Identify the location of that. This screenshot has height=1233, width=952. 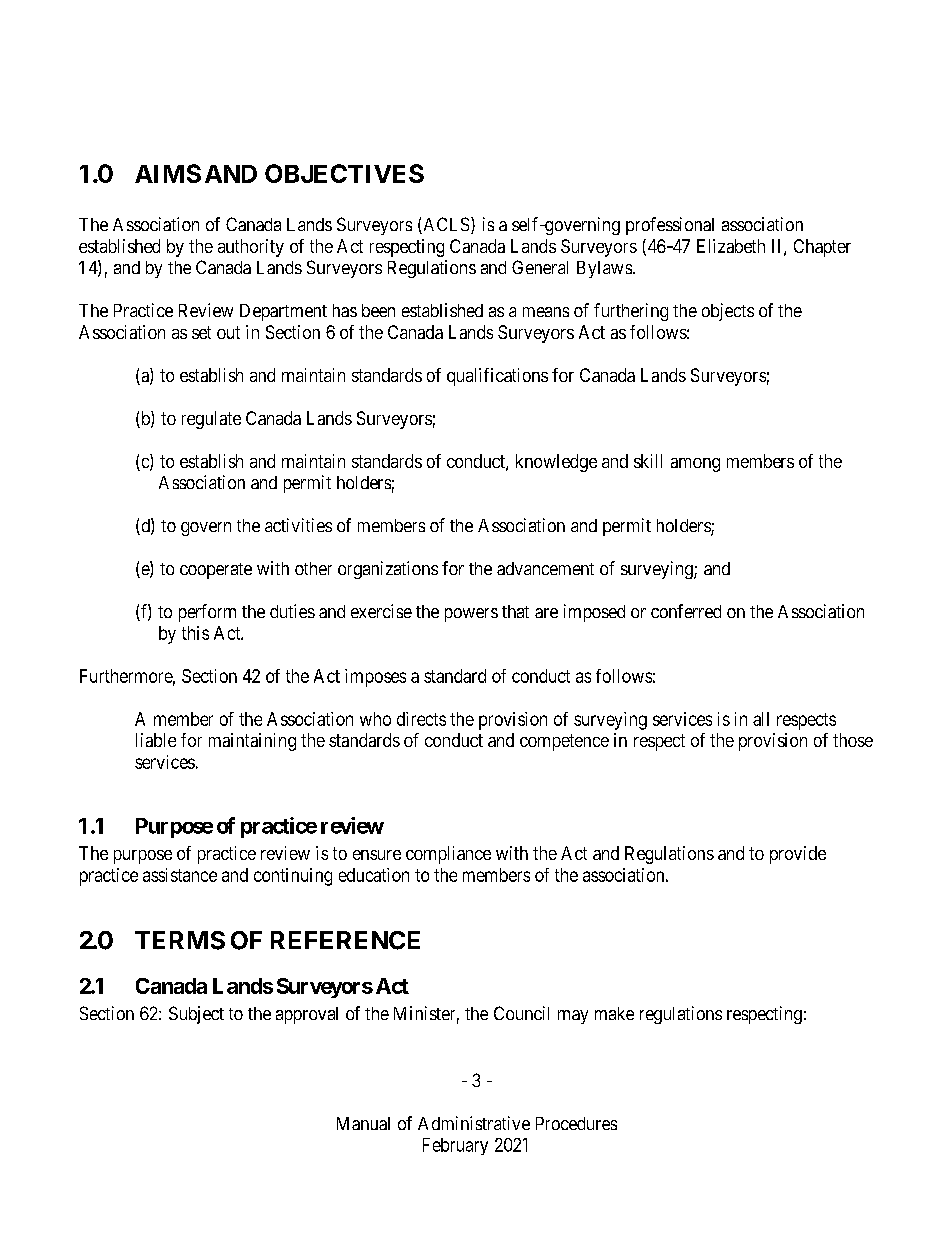
(515, 611).
